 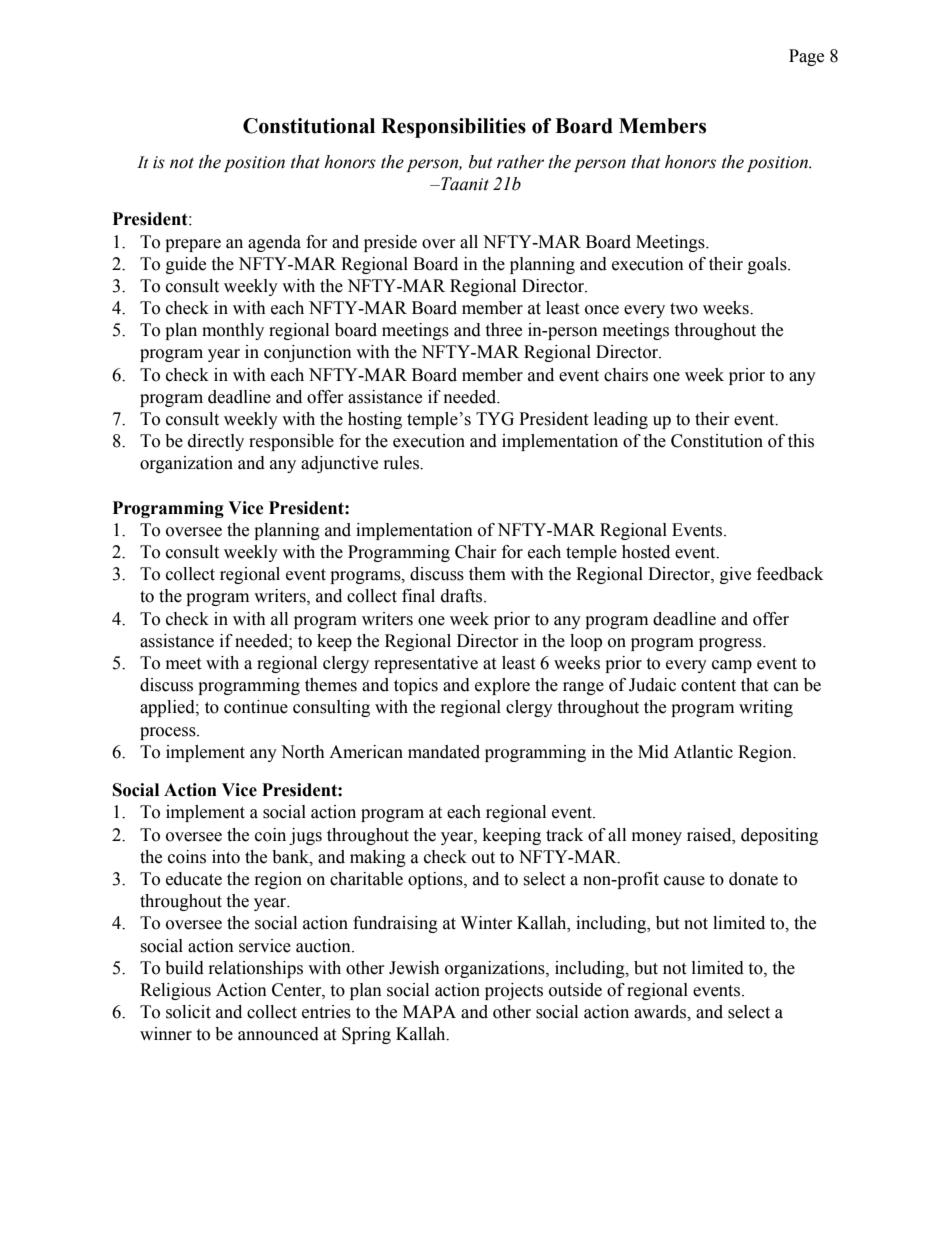 I want to click on give, so click(x=735, y=575).
